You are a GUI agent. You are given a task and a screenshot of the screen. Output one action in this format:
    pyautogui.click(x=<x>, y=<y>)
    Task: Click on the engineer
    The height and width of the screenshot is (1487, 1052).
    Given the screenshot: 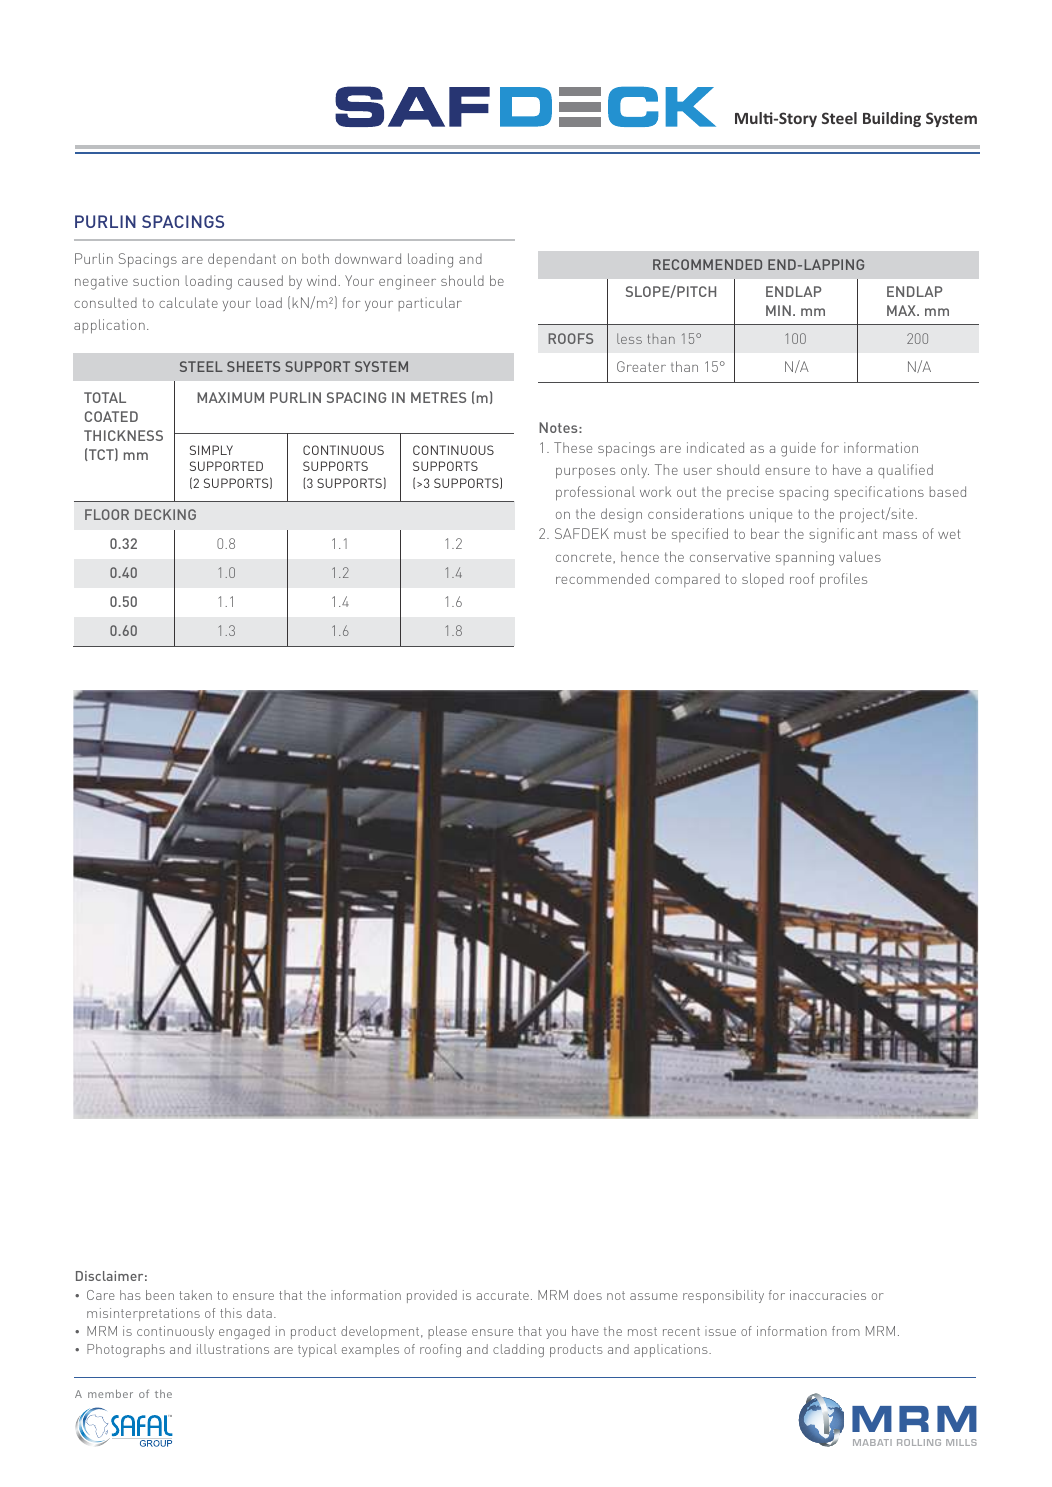 What is the action you would take?
    pyautogui.click(x=407, y=282)
